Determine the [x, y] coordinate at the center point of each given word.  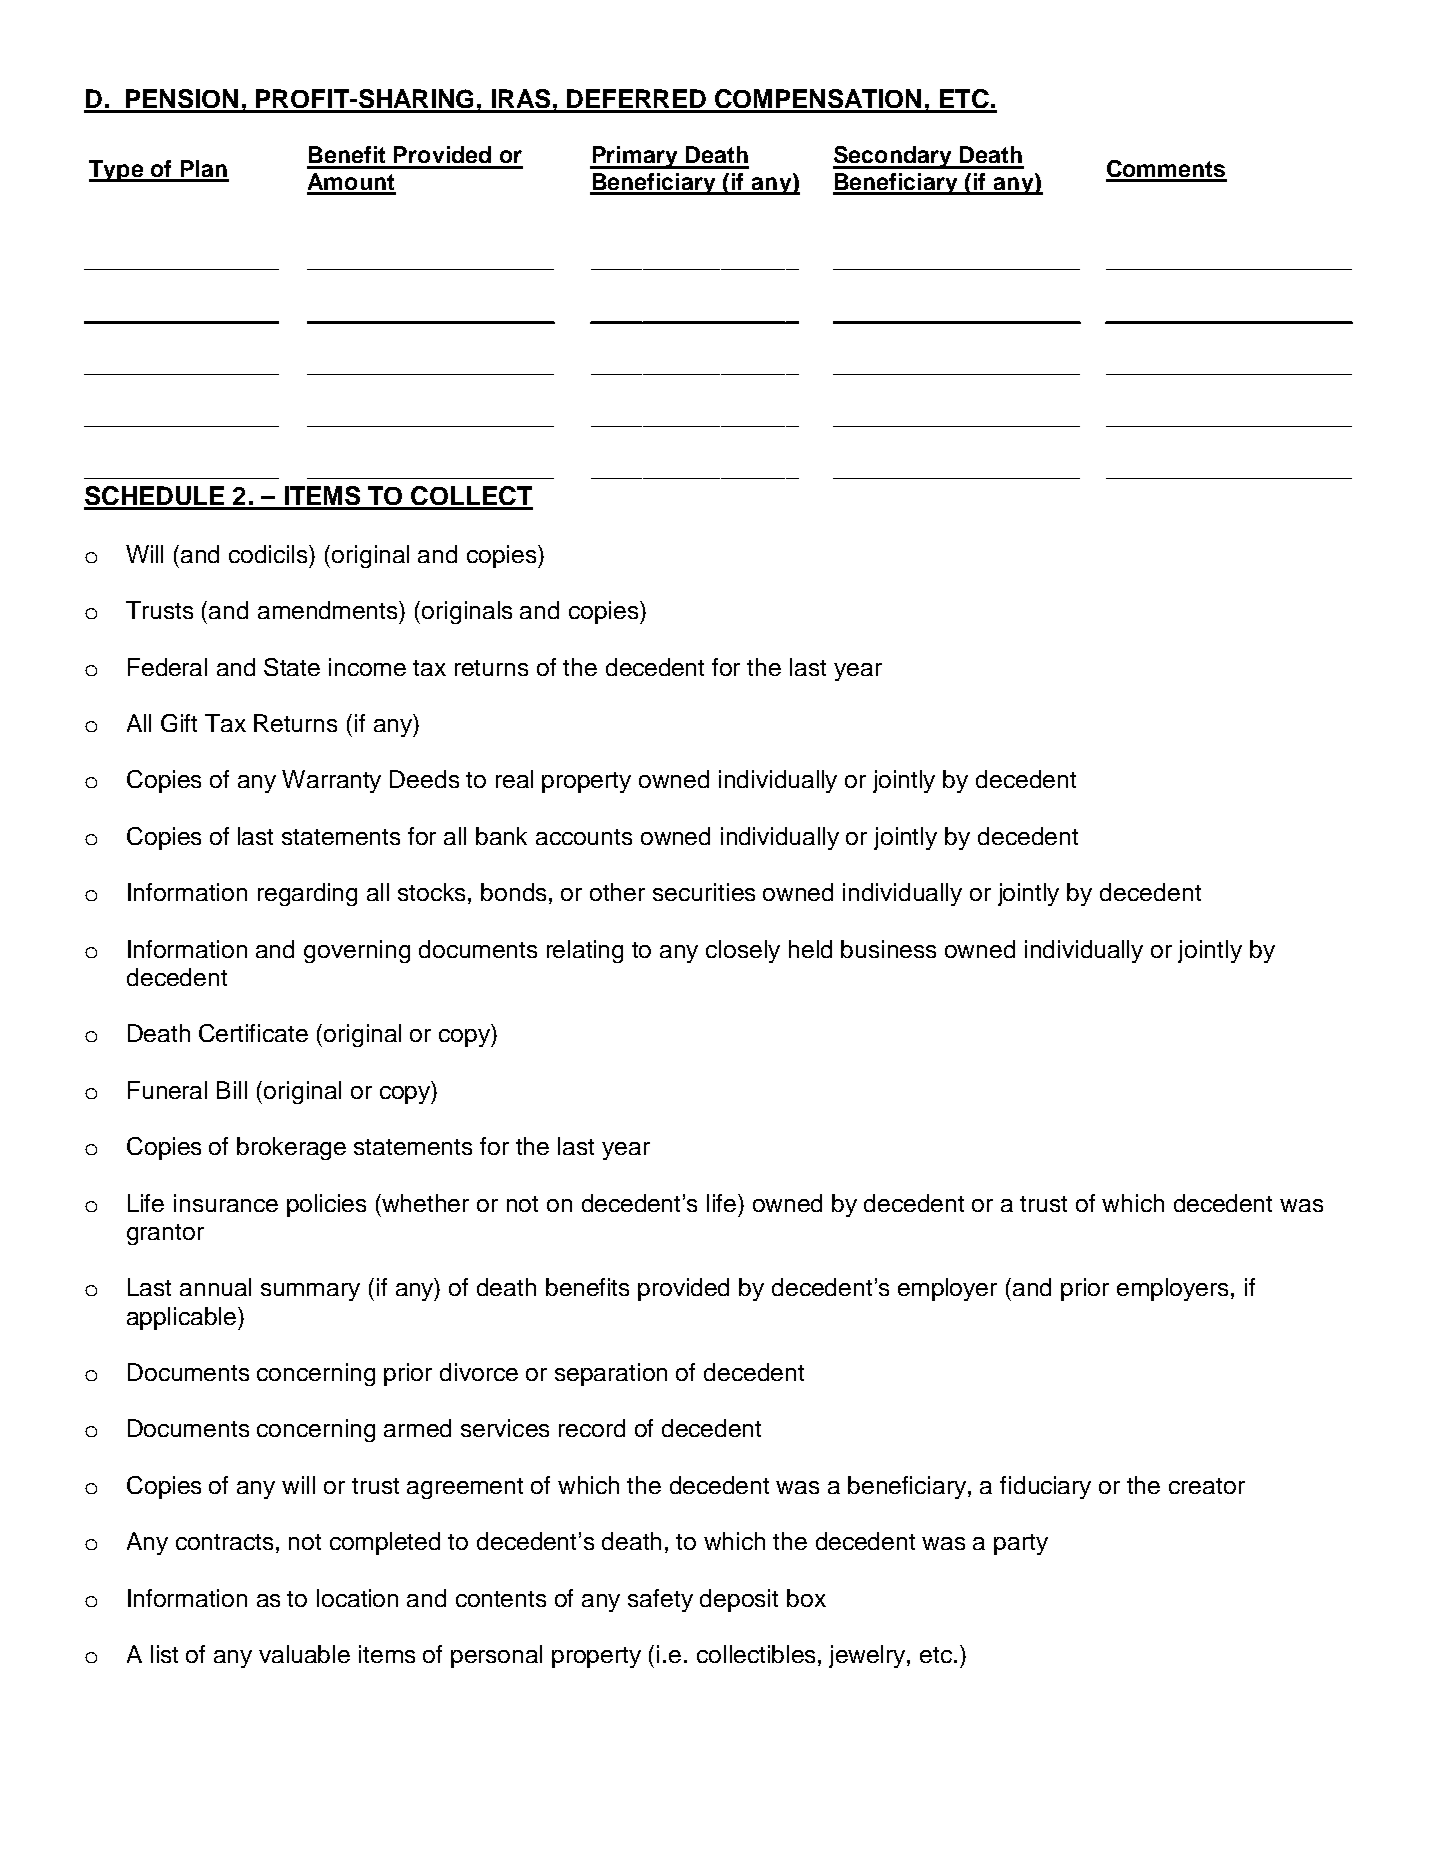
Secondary [894, 157]
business [888, 949]
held [810, 949]
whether [425, 1203]
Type [117, 171]
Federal [167, 667]
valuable [304, 1654]
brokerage [291, 1148]
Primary [635, 157]
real [514, 779]
